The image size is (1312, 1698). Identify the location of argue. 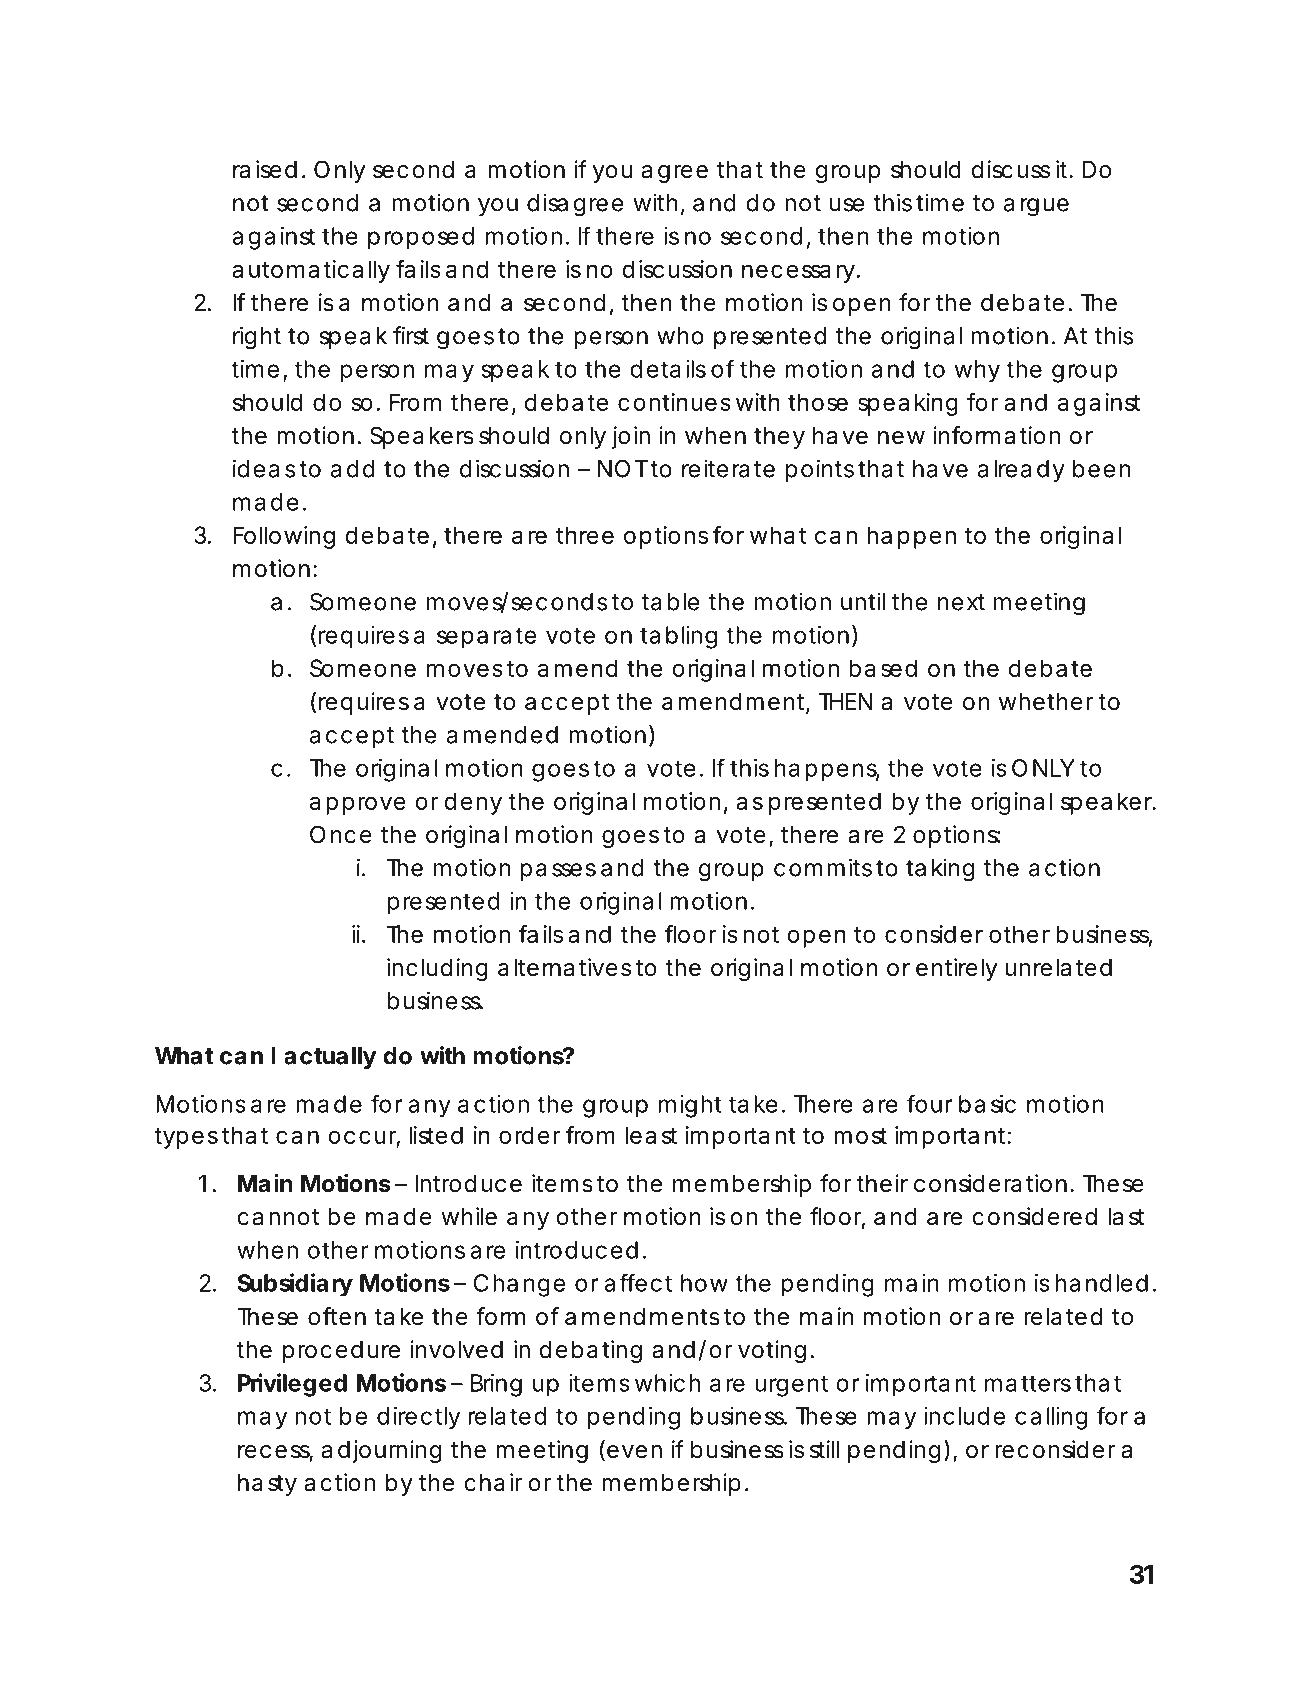
(1036, 207).
